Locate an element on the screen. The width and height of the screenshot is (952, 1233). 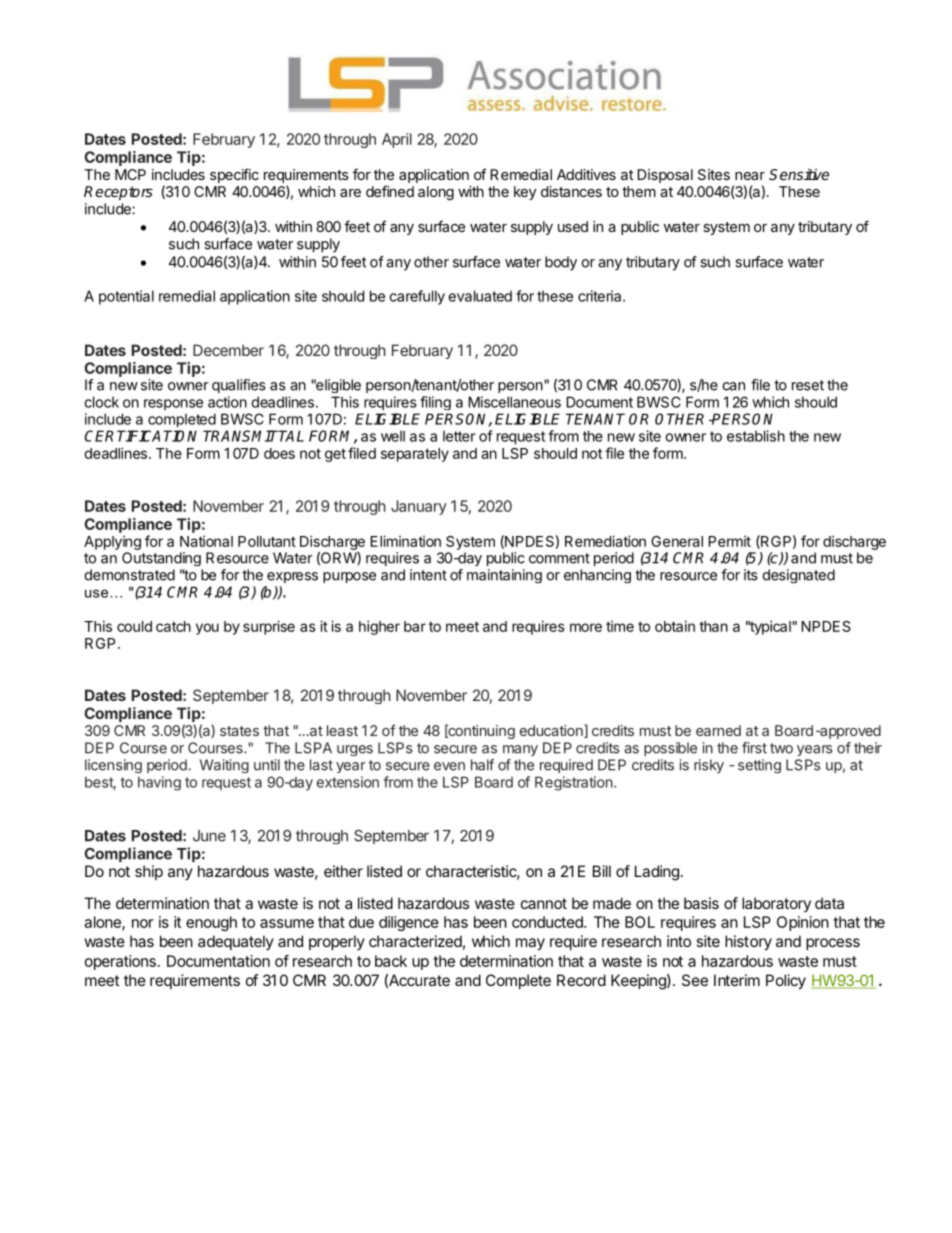
may is located at coordinates (530, 944).
